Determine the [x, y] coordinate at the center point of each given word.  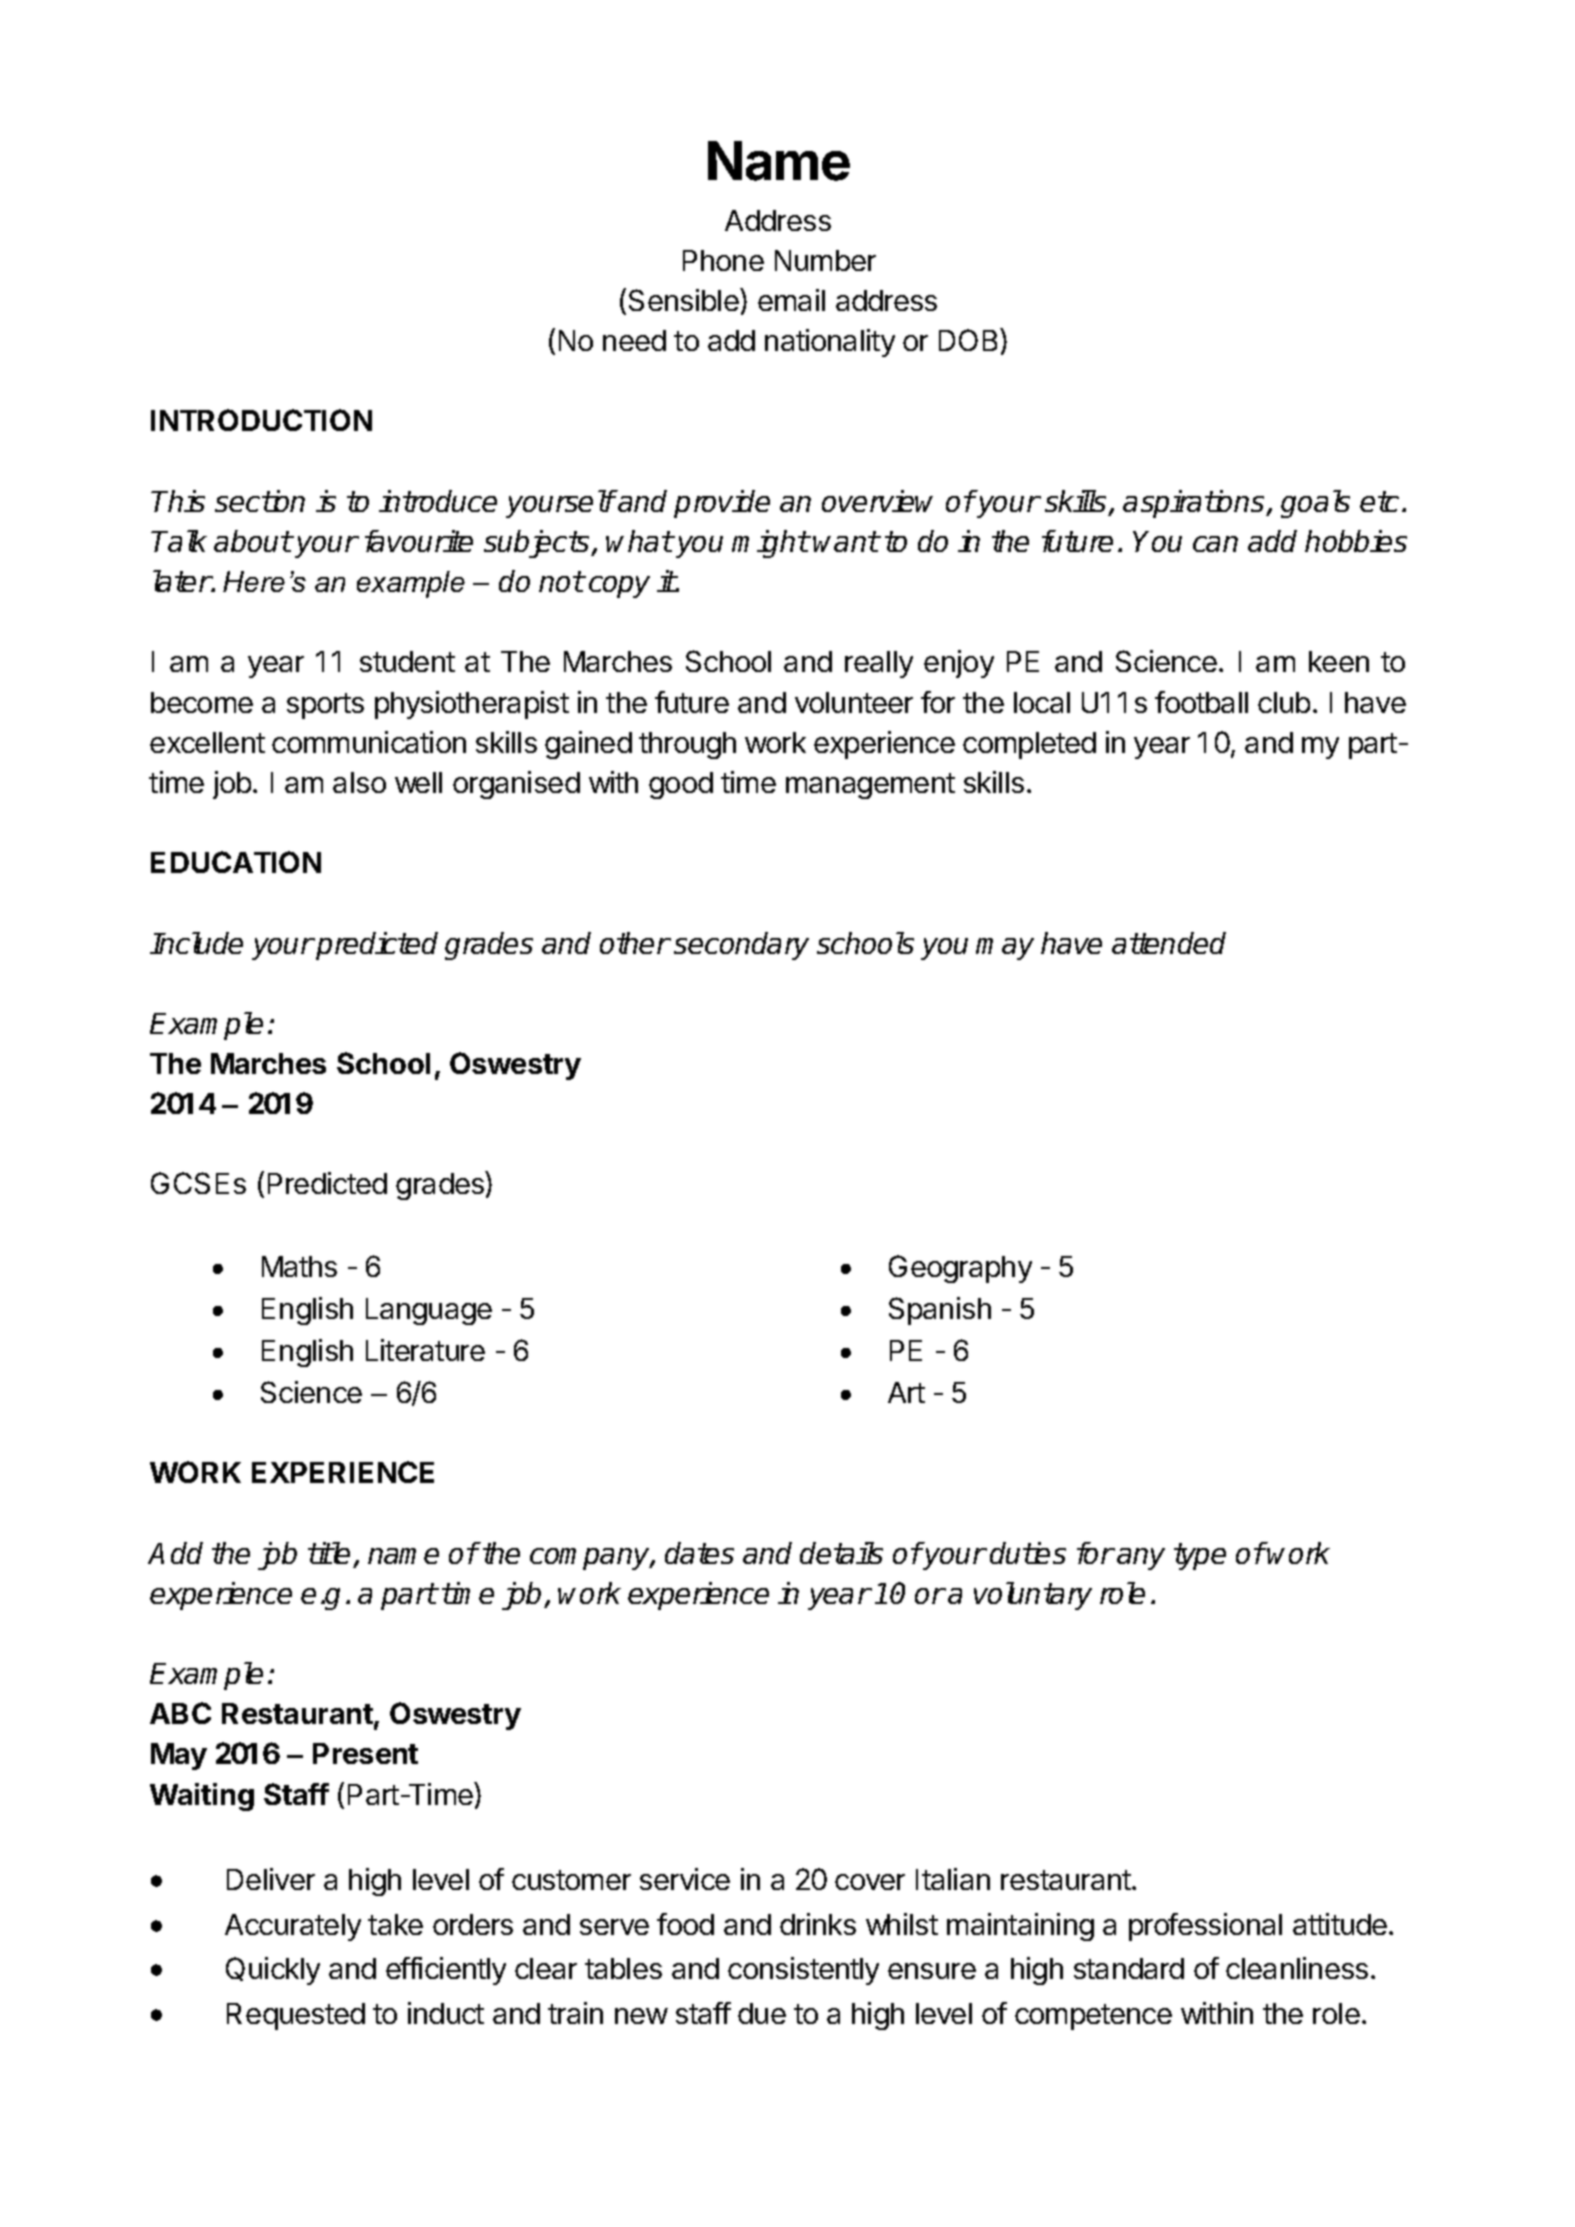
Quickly [273, 1971]
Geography [960, 1269]
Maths [299, 1266]
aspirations [1195, 504]
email [791, 300]
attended [1169, 943]
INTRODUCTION [261, 420]
